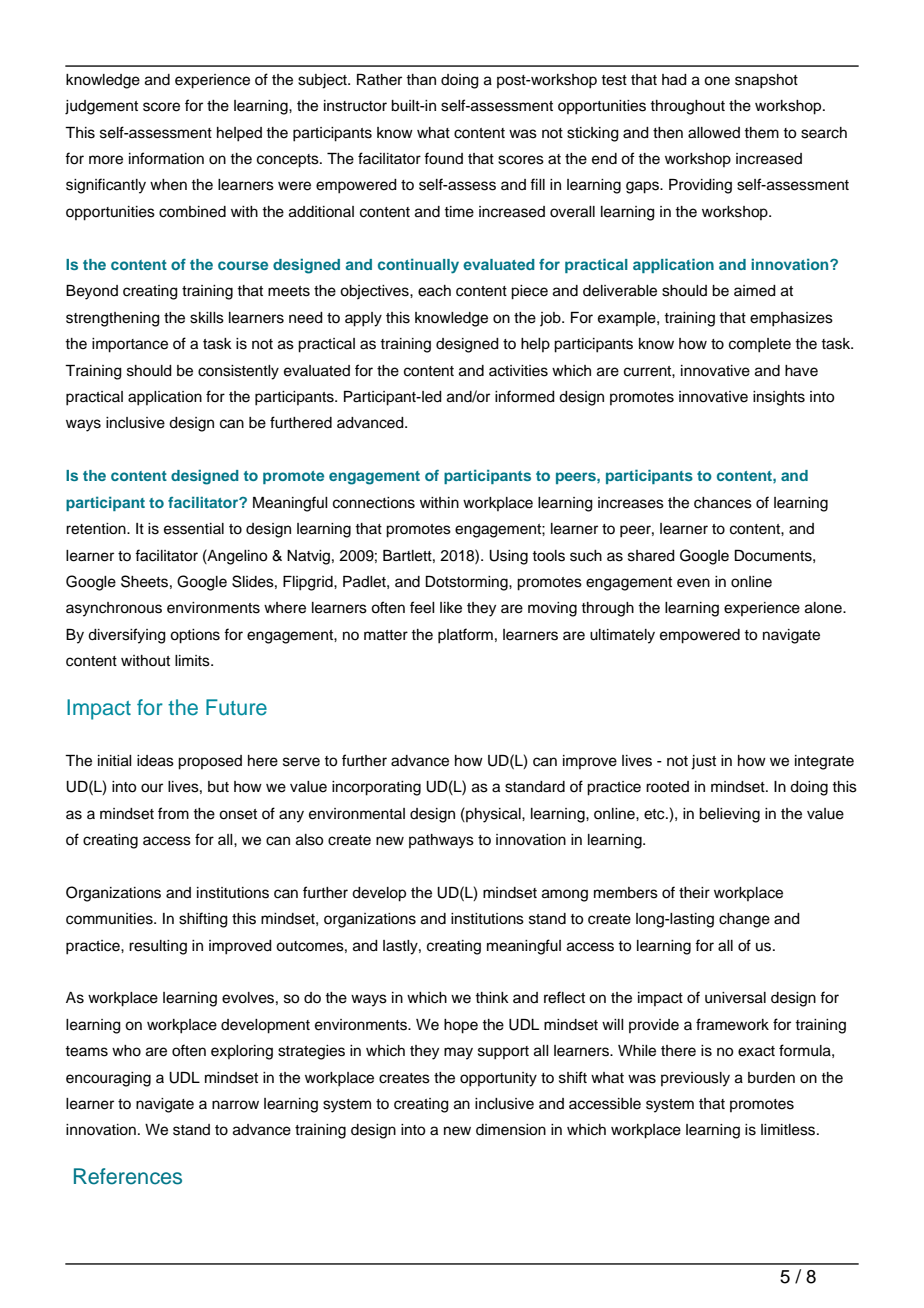  I want to click on allowed, so click(714, 133).
